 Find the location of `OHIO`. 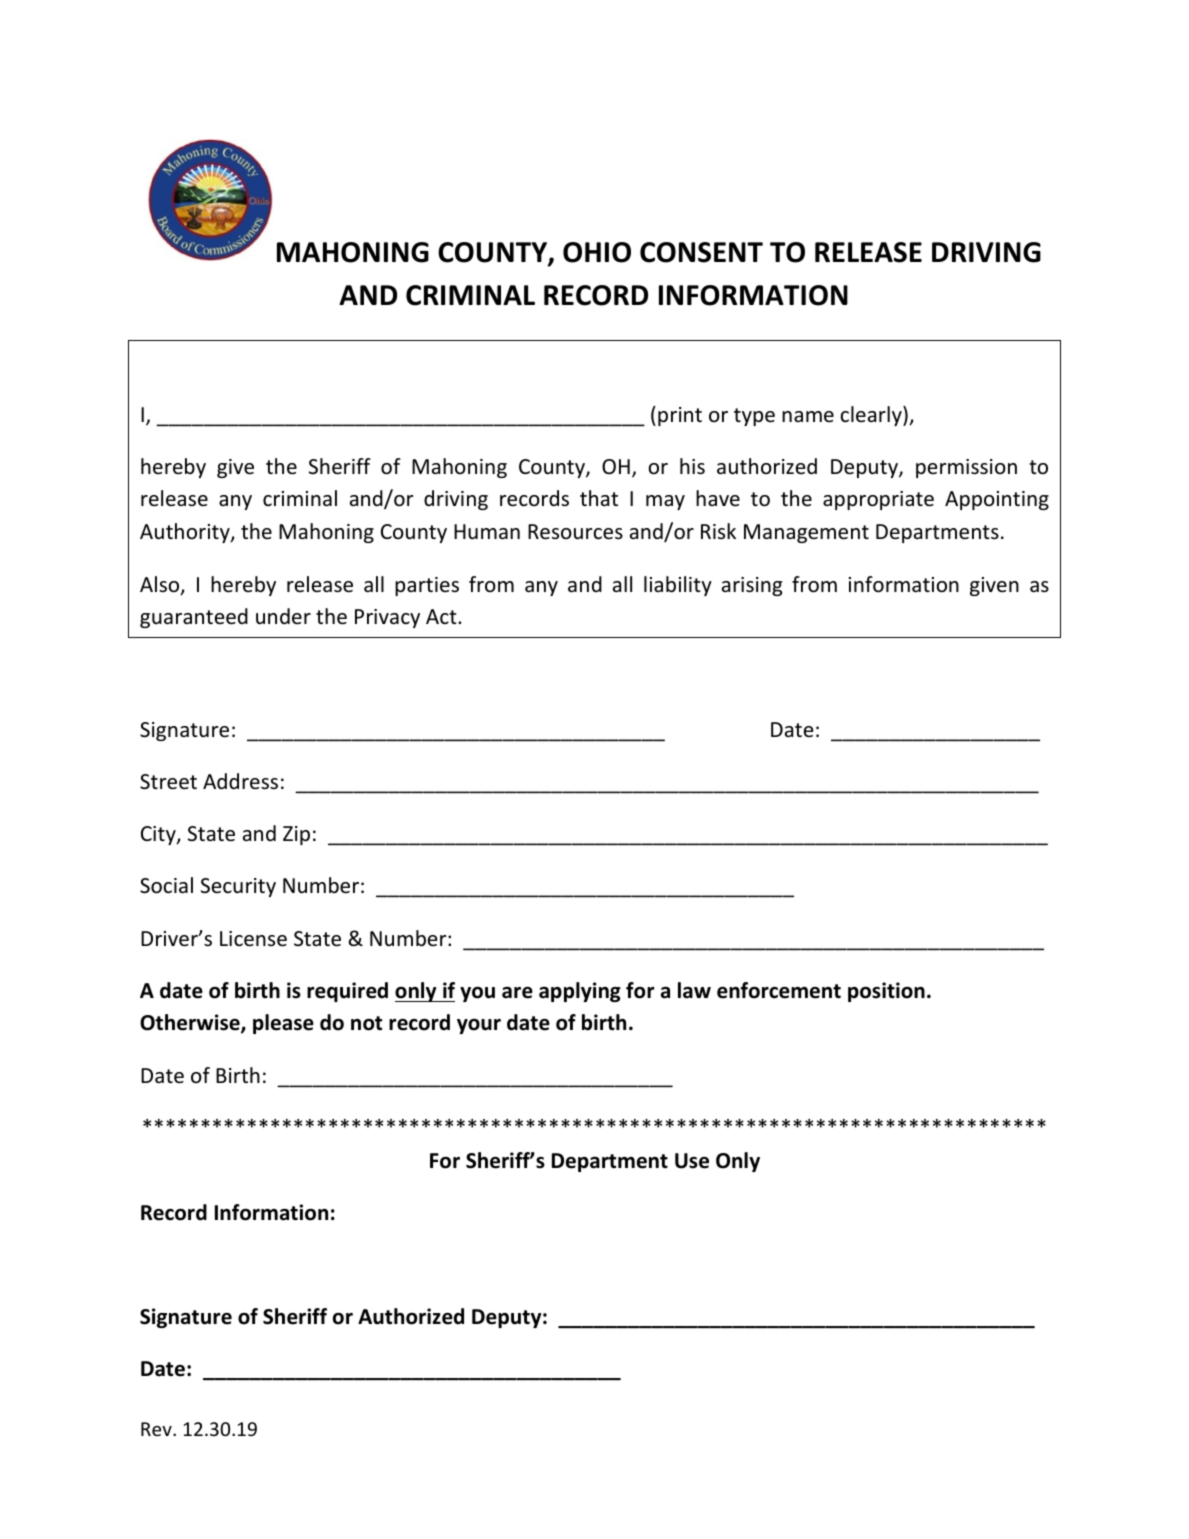

OHIO is located at coordinates (597, 252).
